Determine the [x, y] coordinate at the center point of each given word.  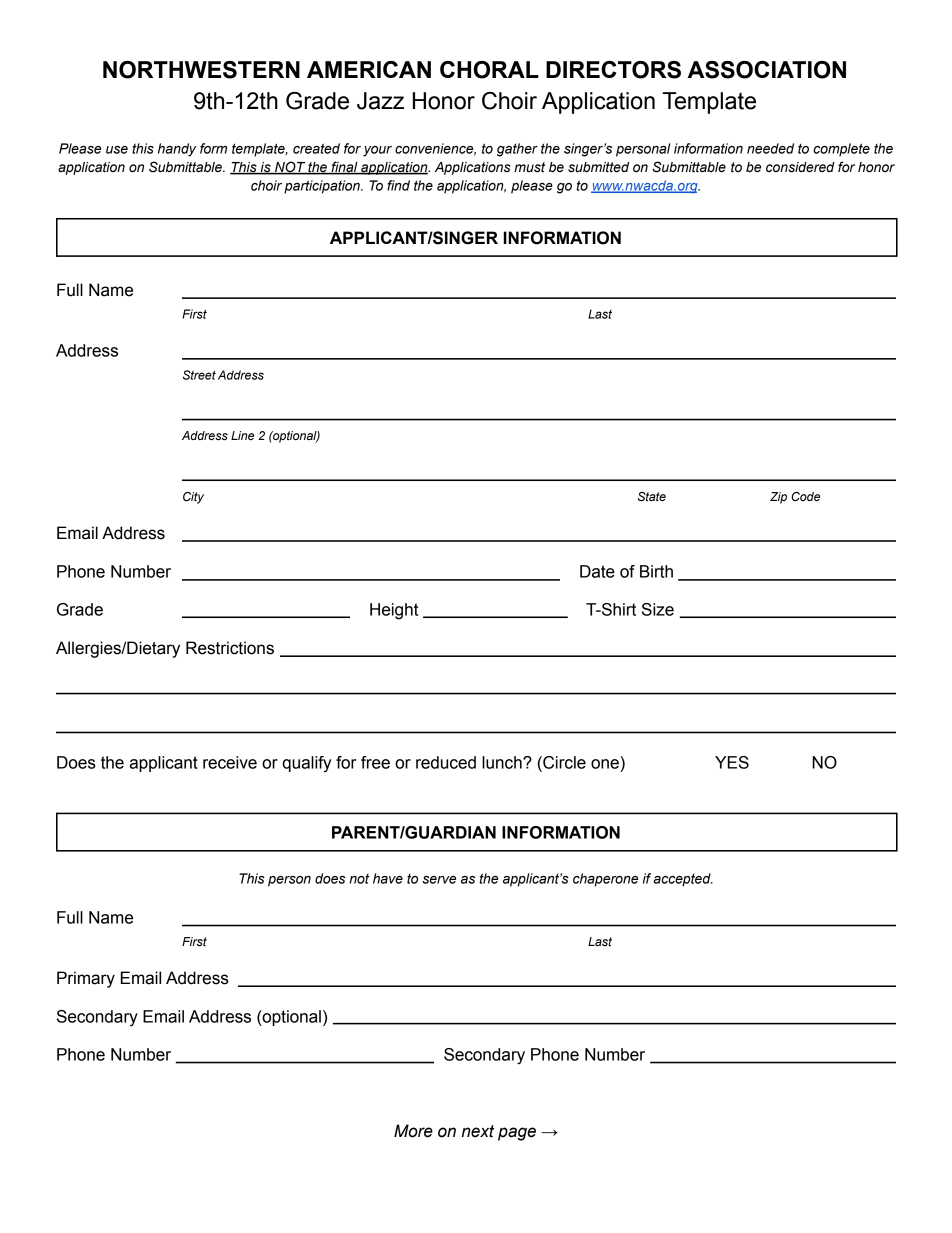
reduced [446, 762]
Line [242, 435]
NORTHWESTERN [201, 70]
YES [732, 762]
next [478, 1131]
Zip [778, 498]
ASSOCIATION [767, 70]
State [652, 497]
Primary [86, 979]
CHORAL [489, 70]
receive [230, 762]
